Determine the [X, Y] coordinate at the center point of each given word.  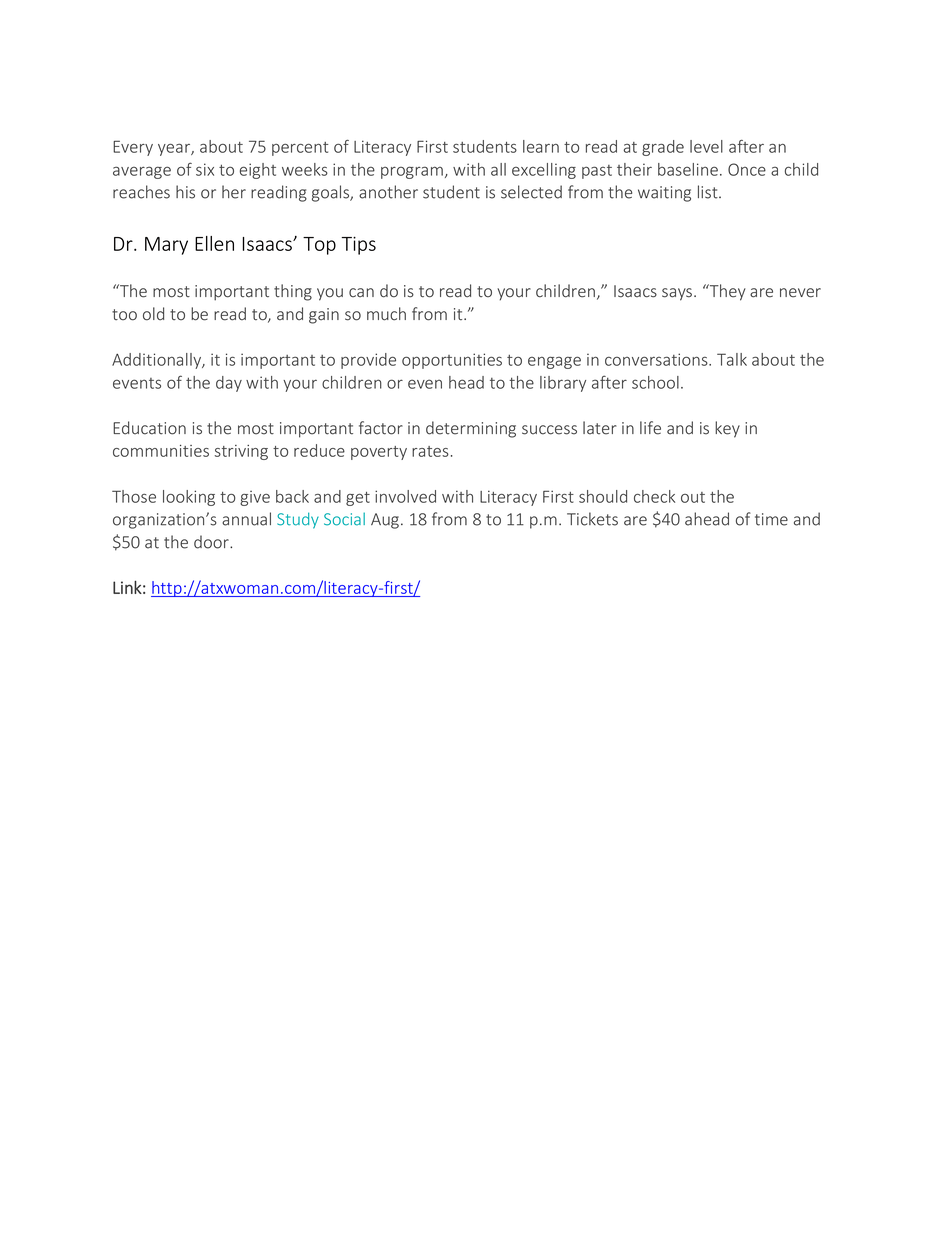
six [205, 169]
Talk [732, 359]
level [706, 146]
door [212, 542]
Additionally [158, 361]
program [412, 172]
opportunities [452, 361]
